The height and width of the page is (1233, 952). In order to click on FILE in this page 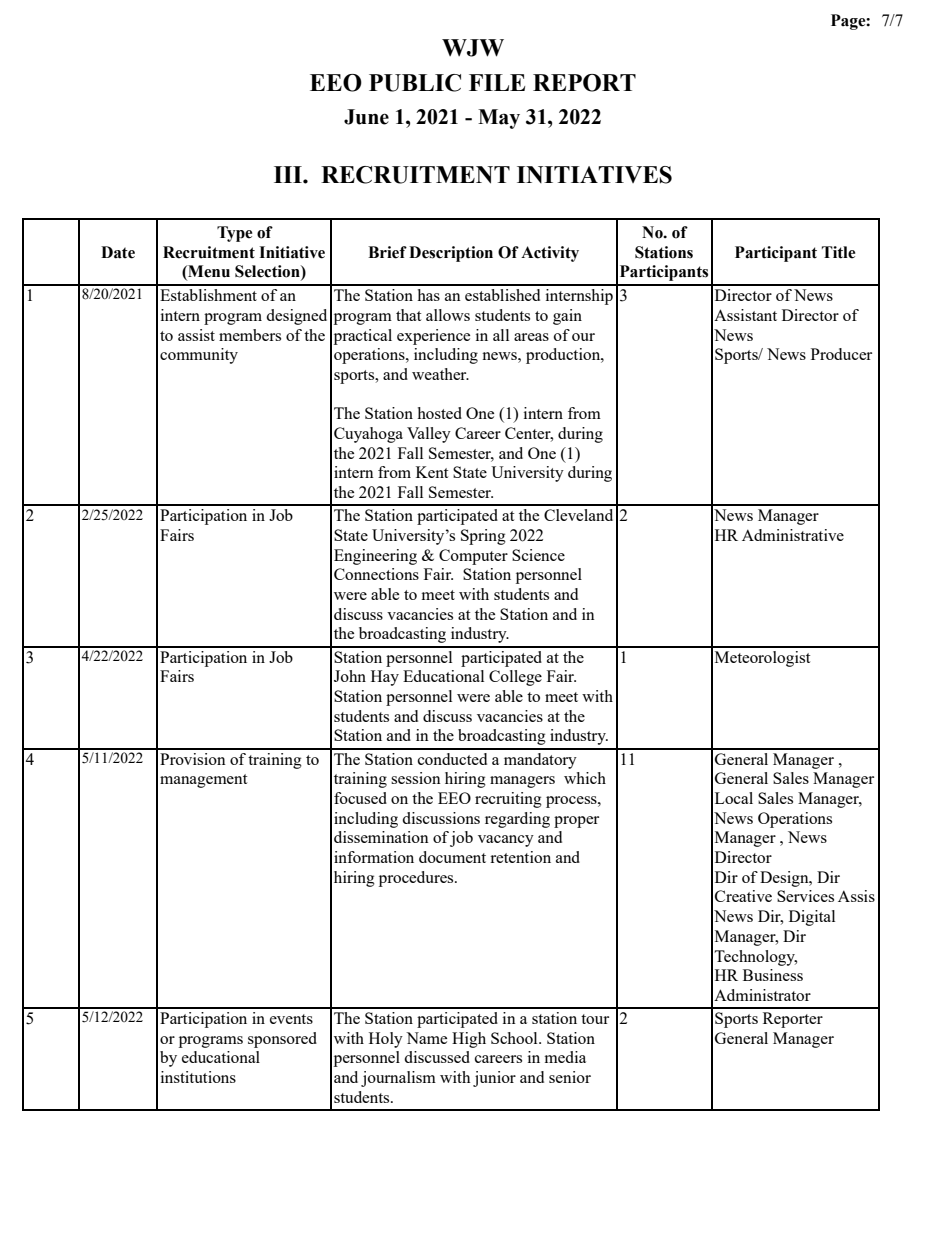, I will do `click(497, 82)`.
